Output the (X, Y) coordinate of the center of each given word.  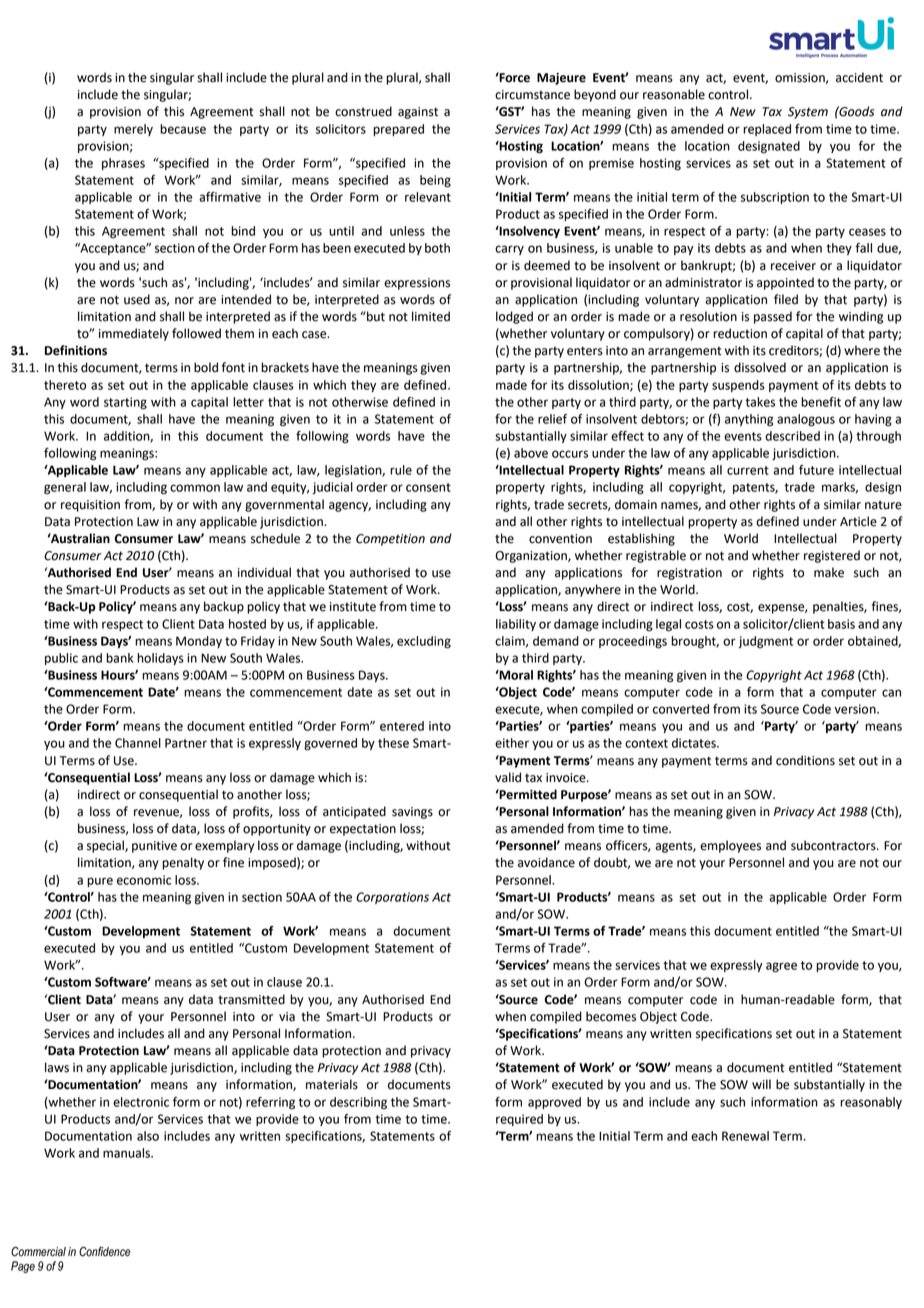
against (418, 113)
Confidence (104, 1251)
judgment (765, 642)
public (61, 659)
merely (133, 130)
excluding (424, 642)
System (808, 113)
